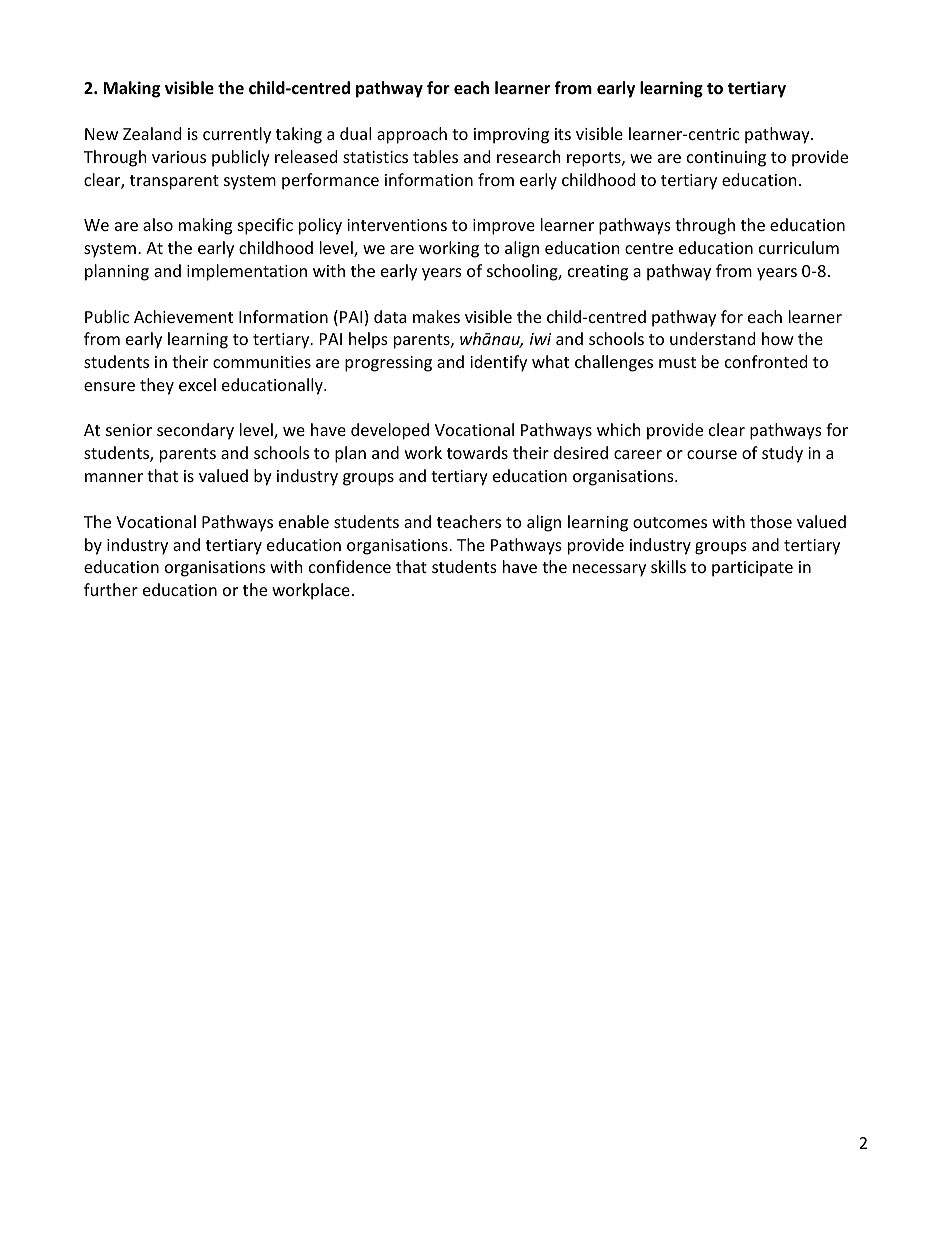  Describe the element at coordinates (677, 362) in the image. I see `must` at that location.
